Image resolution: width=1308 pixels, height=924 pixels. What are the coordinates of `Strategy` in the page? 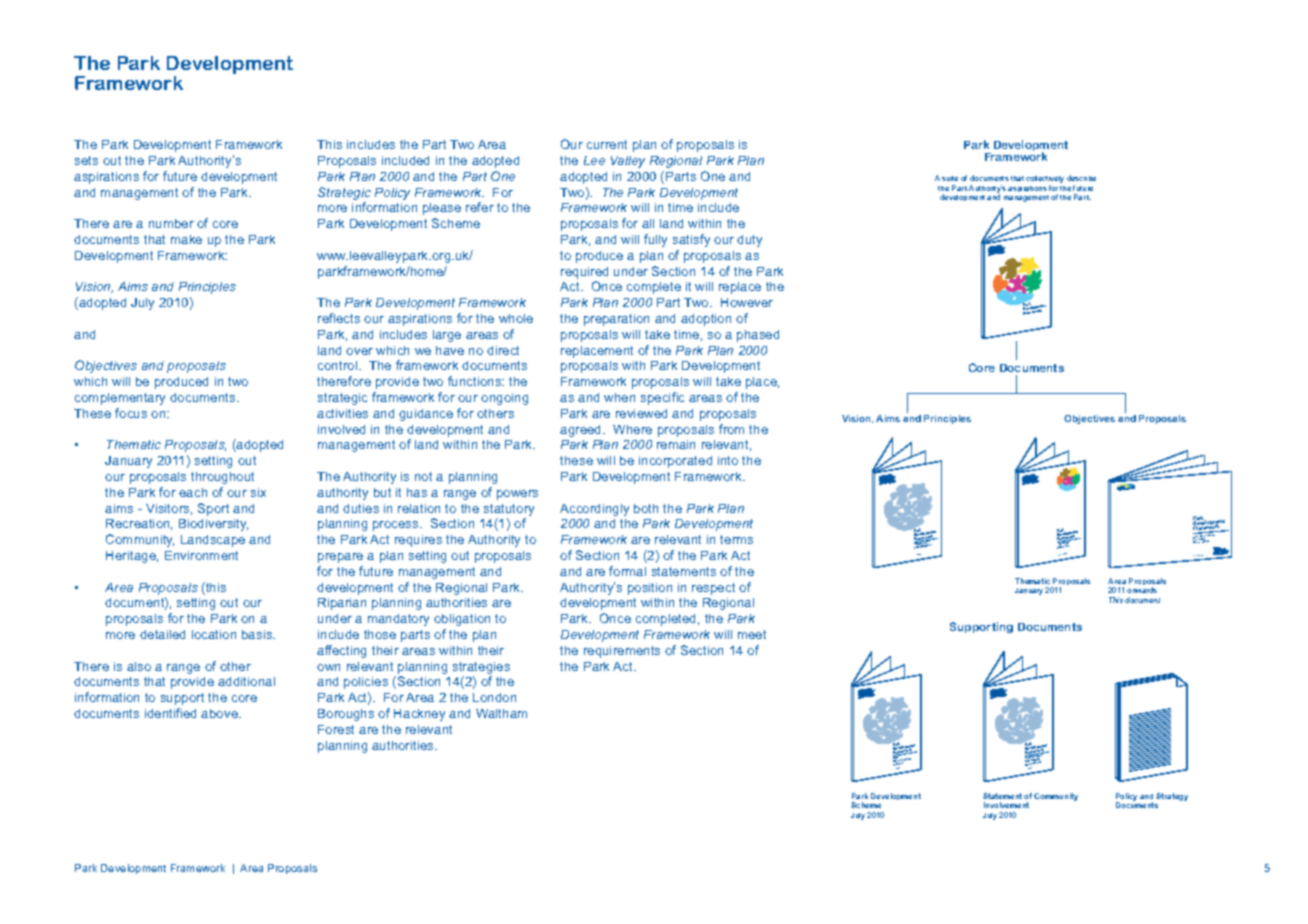 It's located at (1172, 797).
